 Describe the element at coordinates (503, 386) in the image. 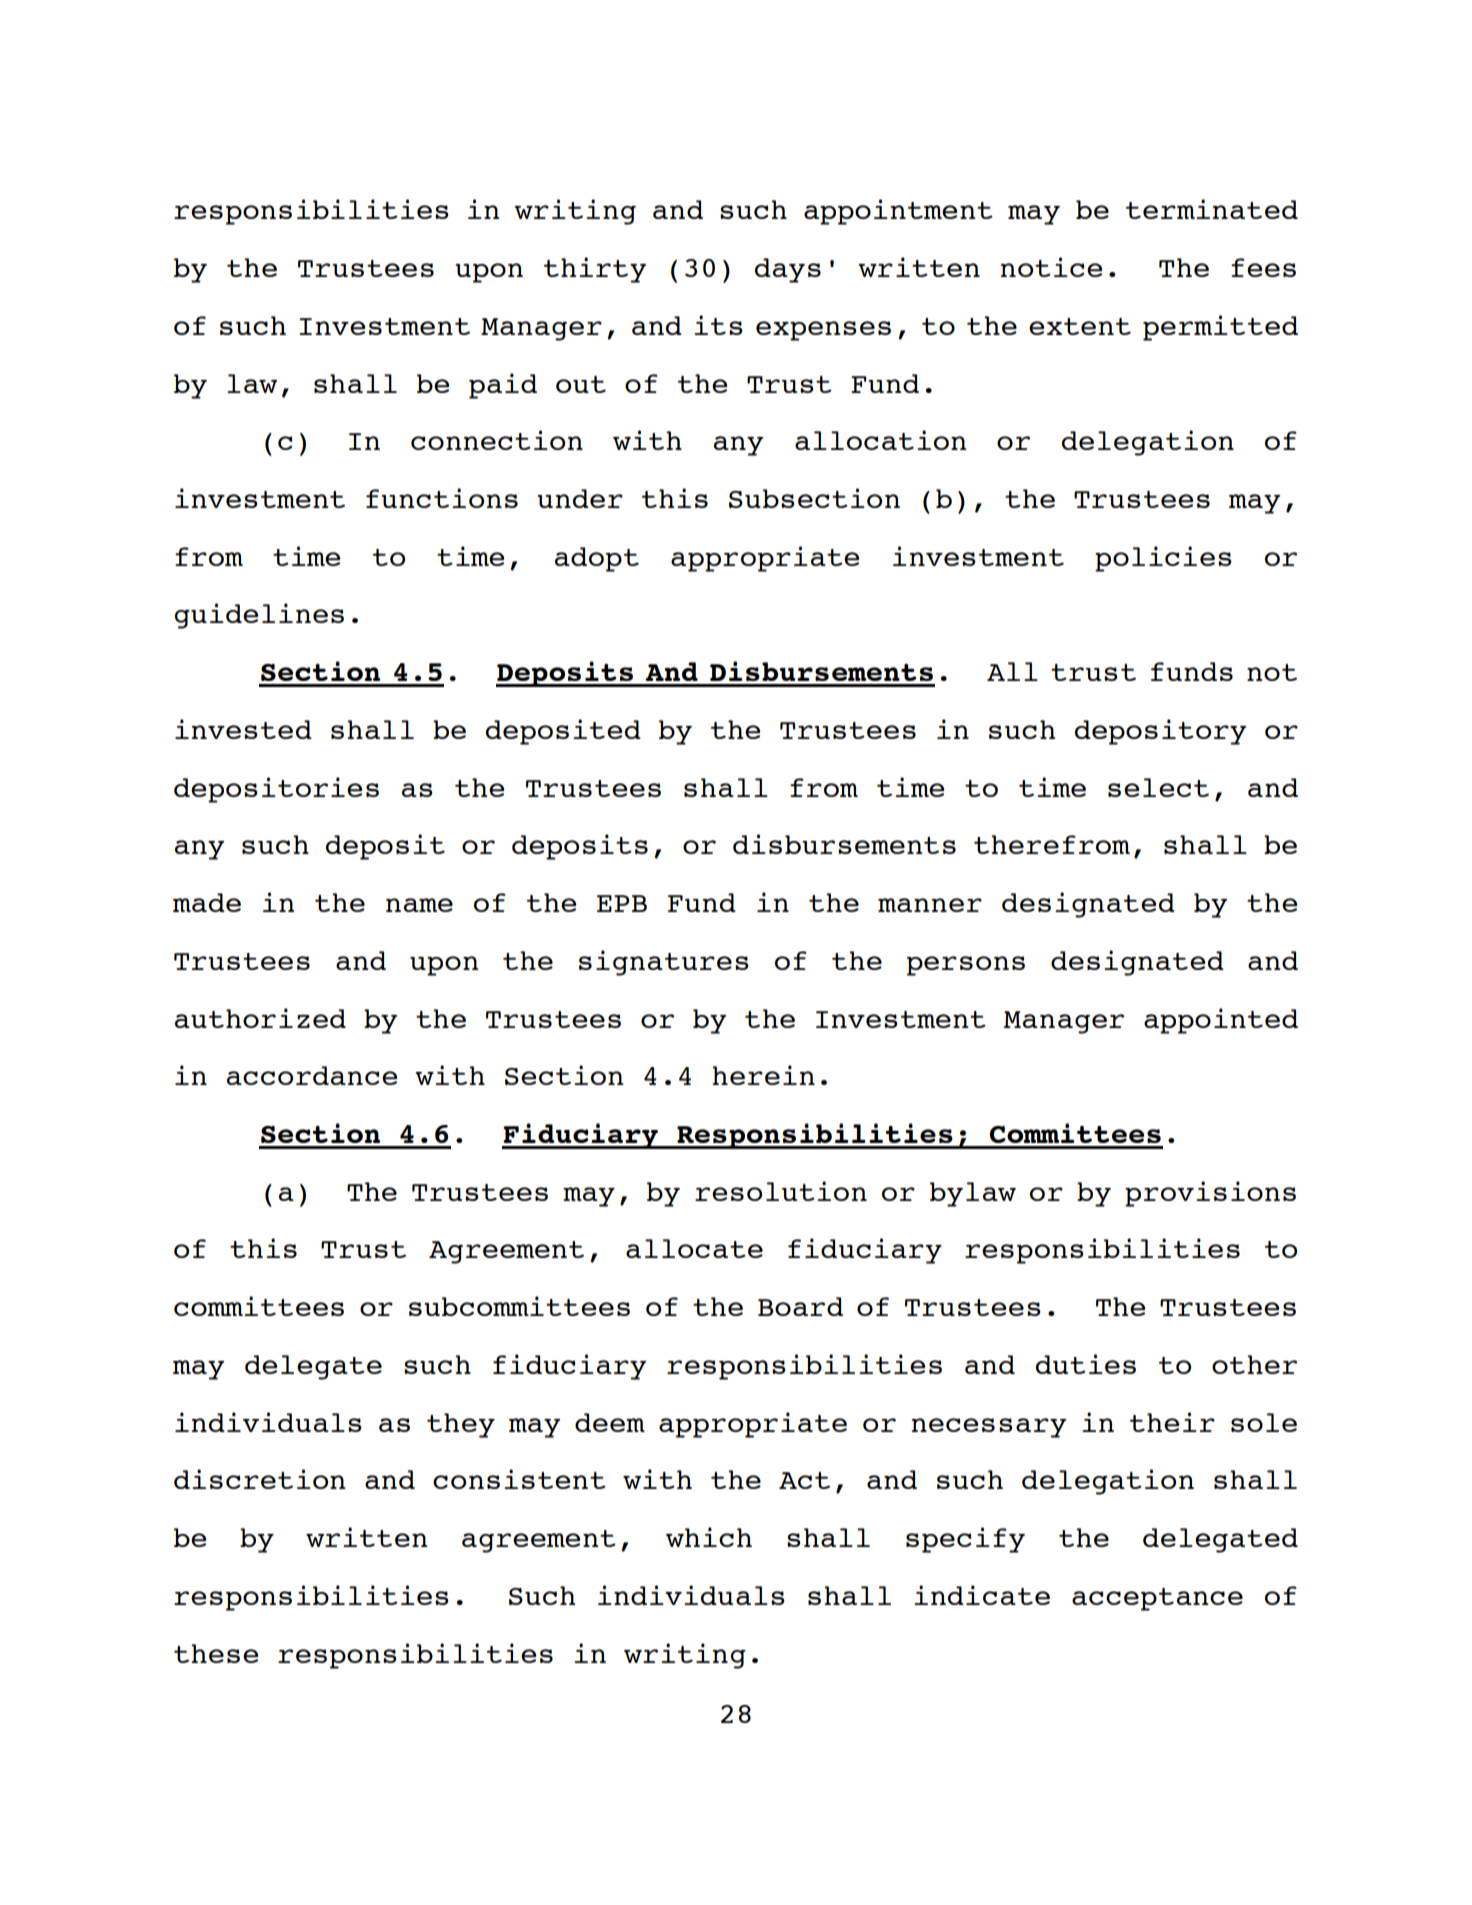

I see `paid` at that location.
